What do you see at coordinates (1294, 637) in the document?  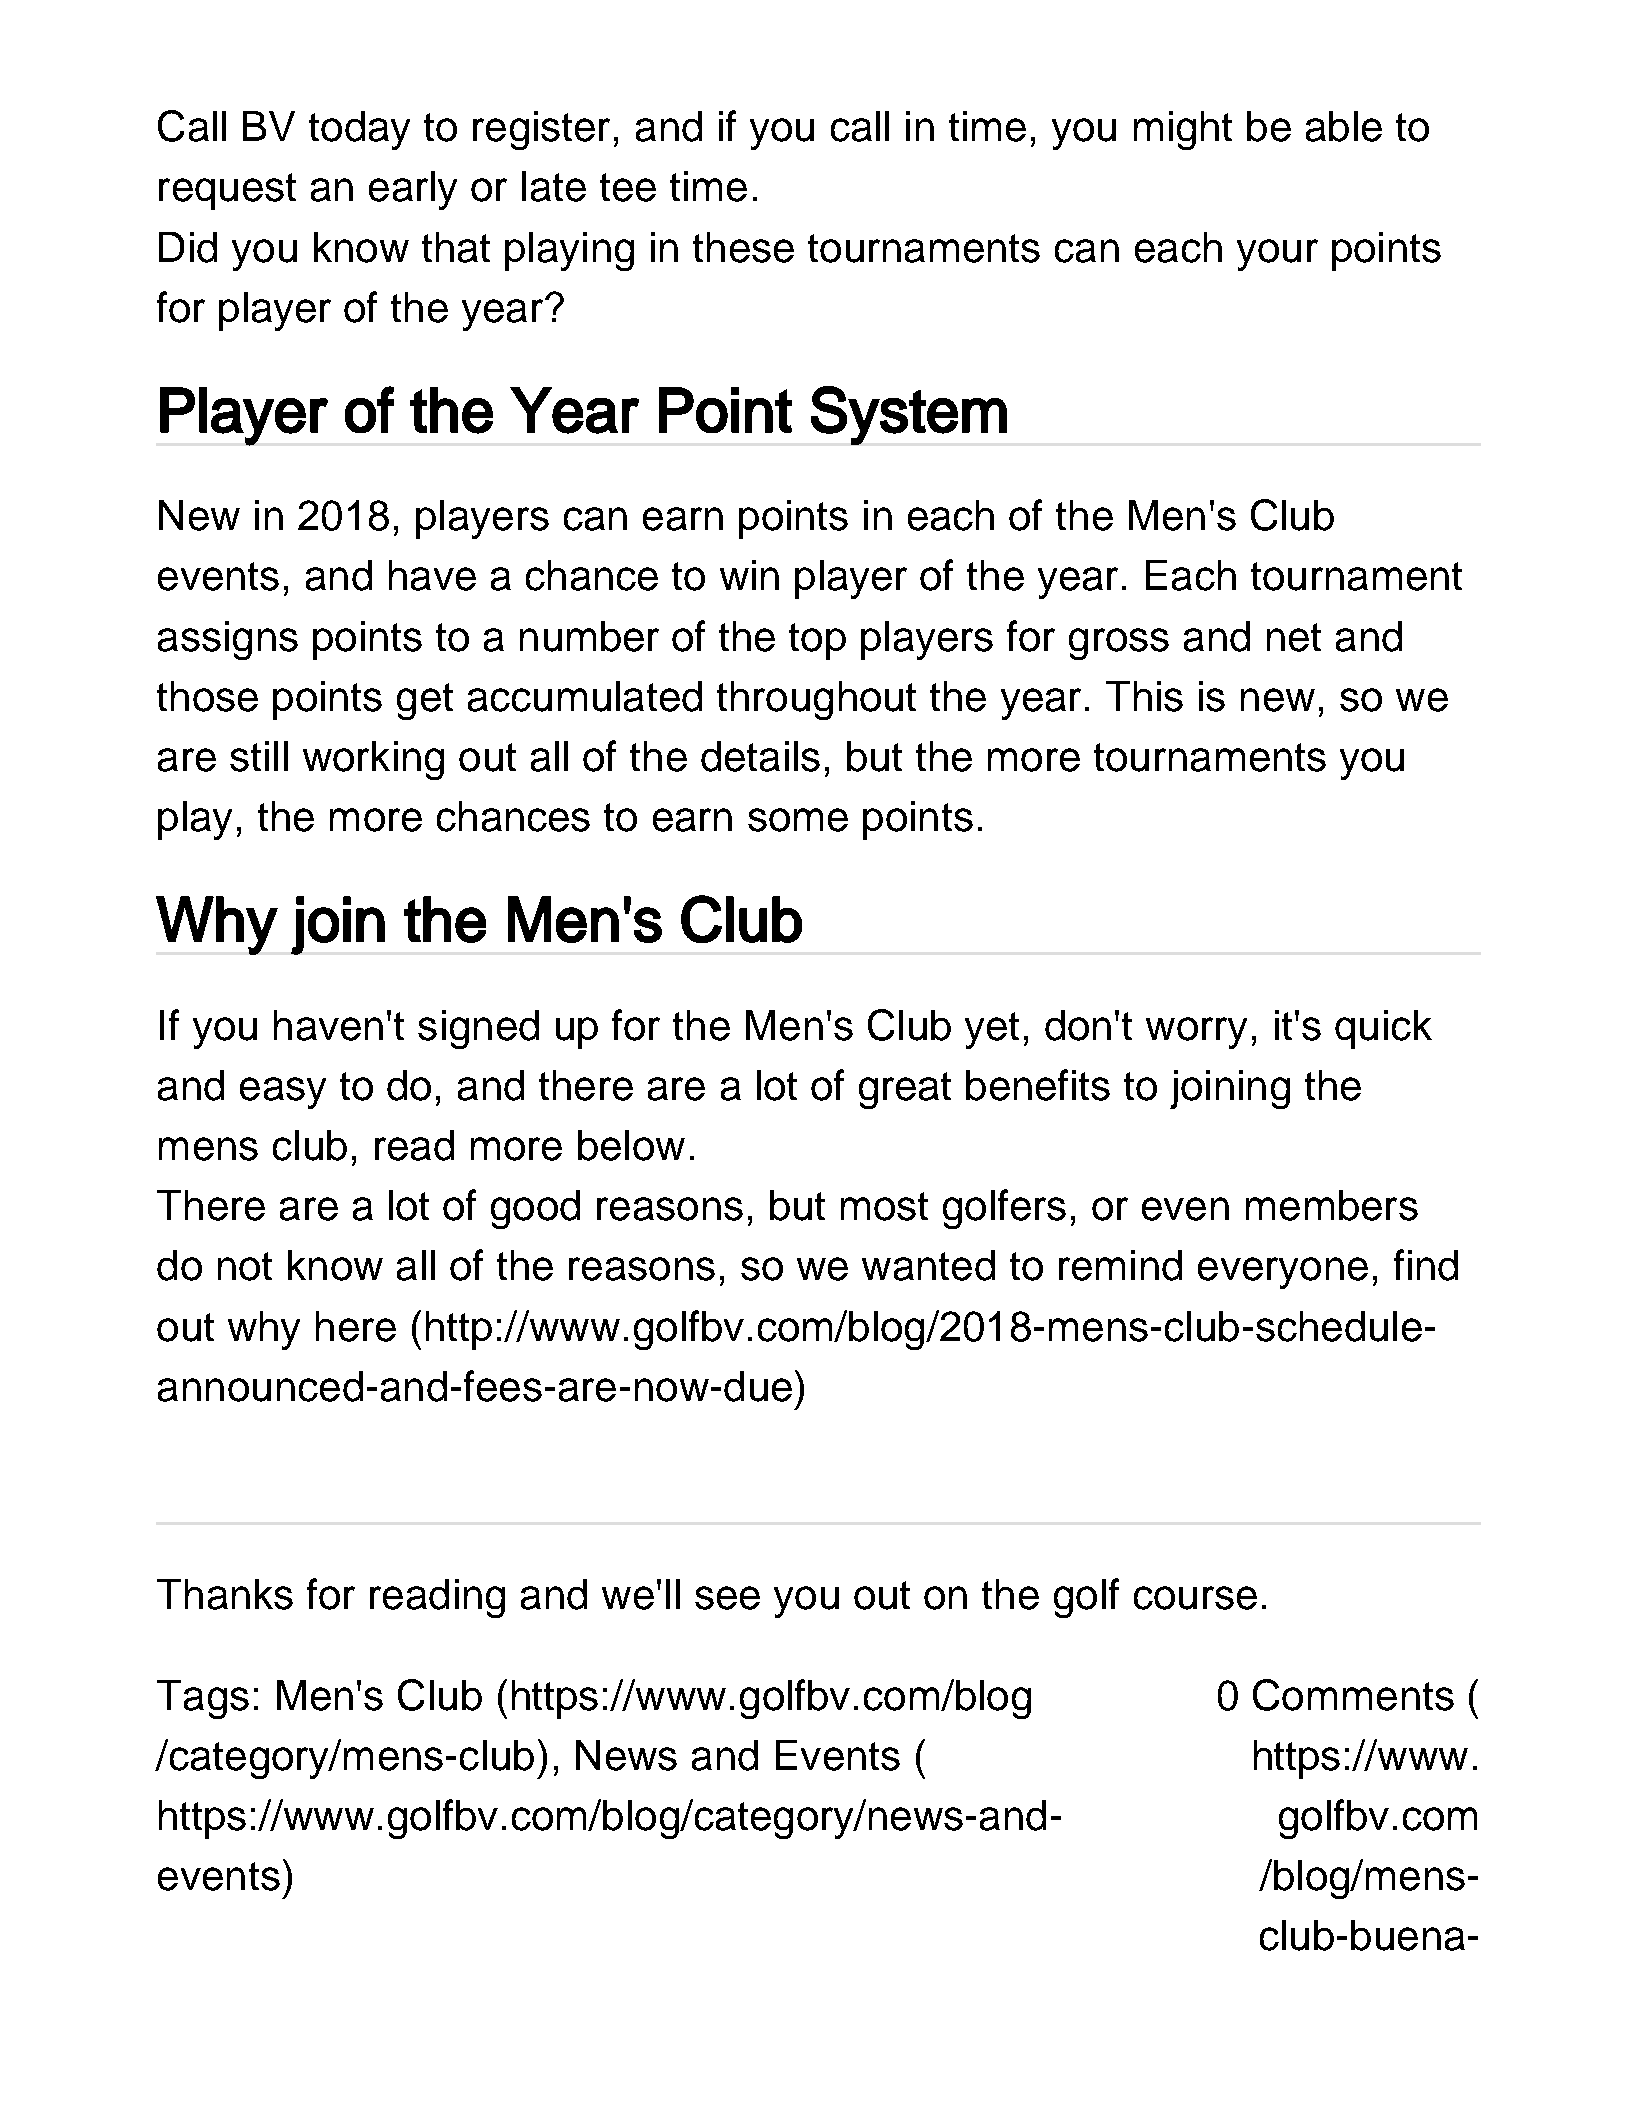 I see `net` at bounding box center [1294, 637].
